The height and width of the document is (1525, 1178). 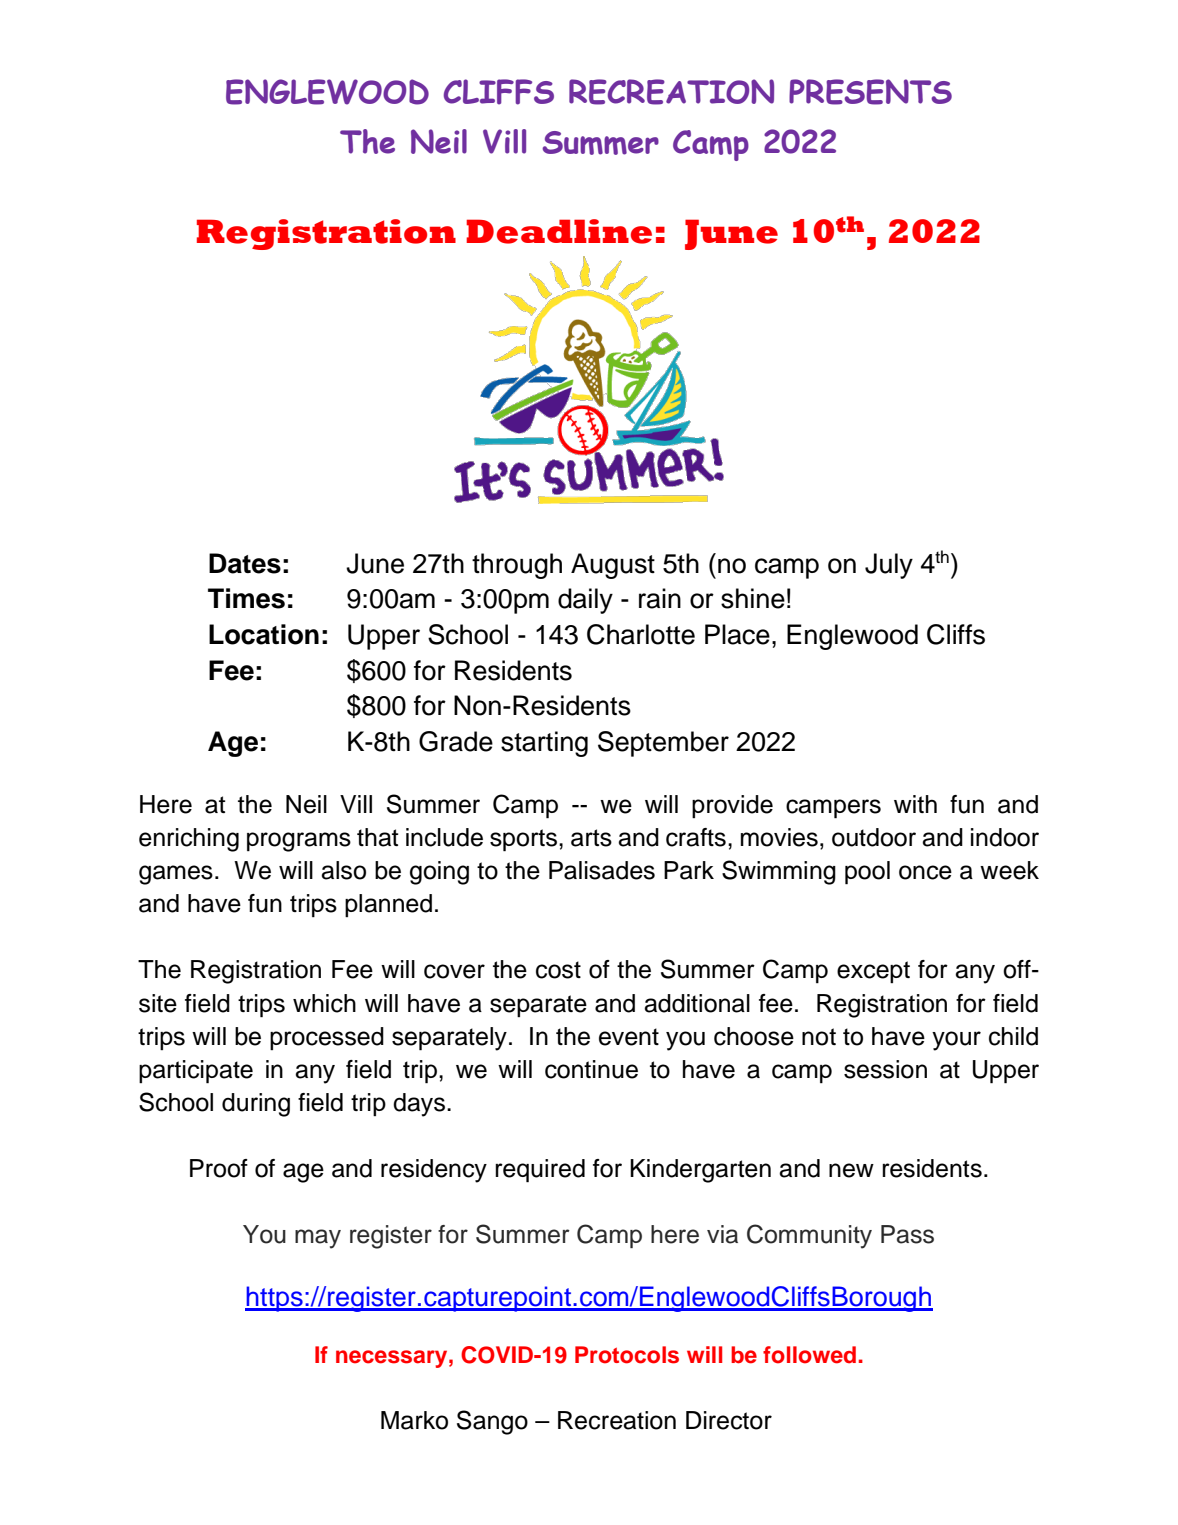 What do you see at coordinates (558, 970) in the document?
I see `cost` at bounding box center [558, 970].
